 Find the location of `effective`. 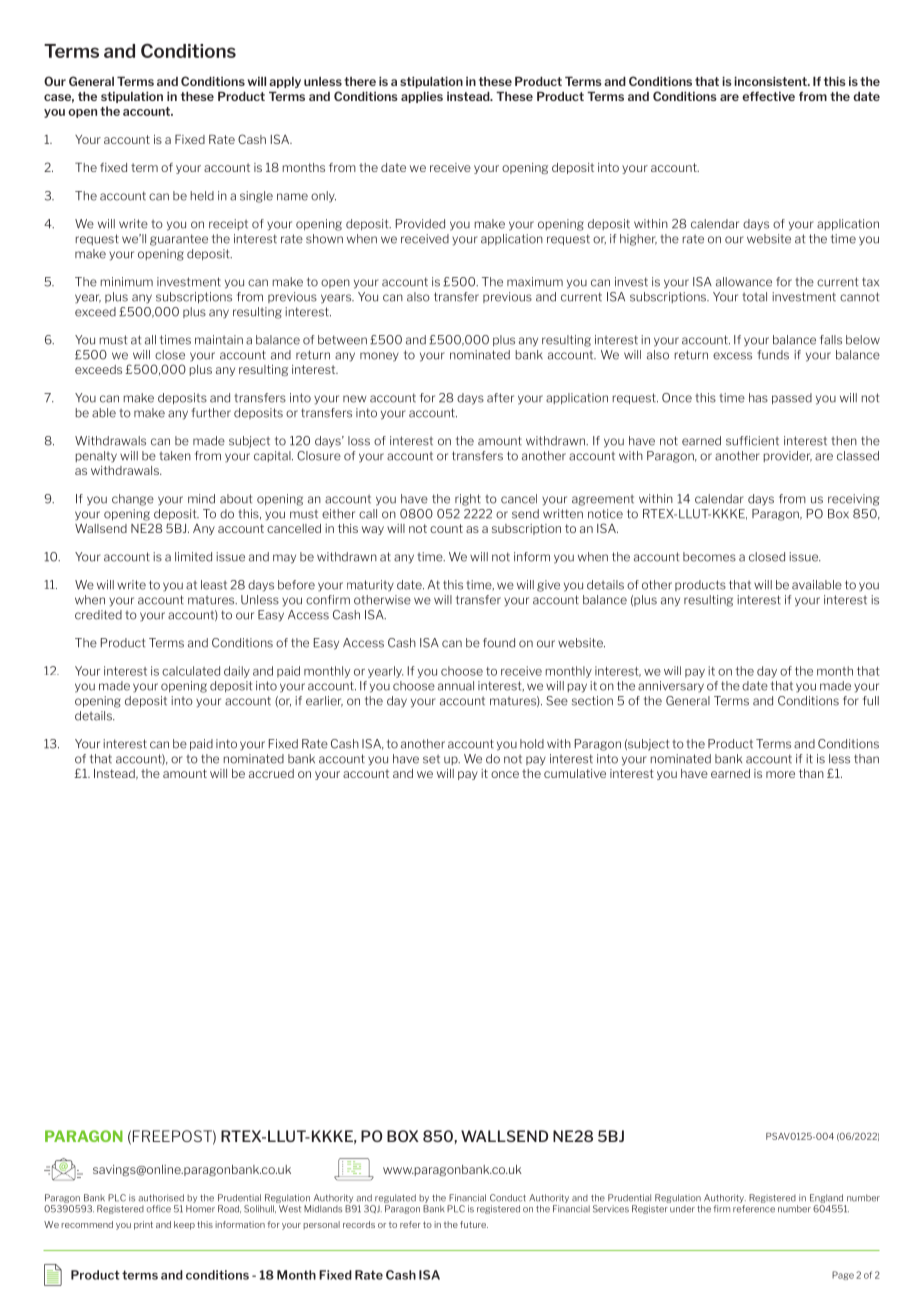

effective is located at coordinates (768, 96).
